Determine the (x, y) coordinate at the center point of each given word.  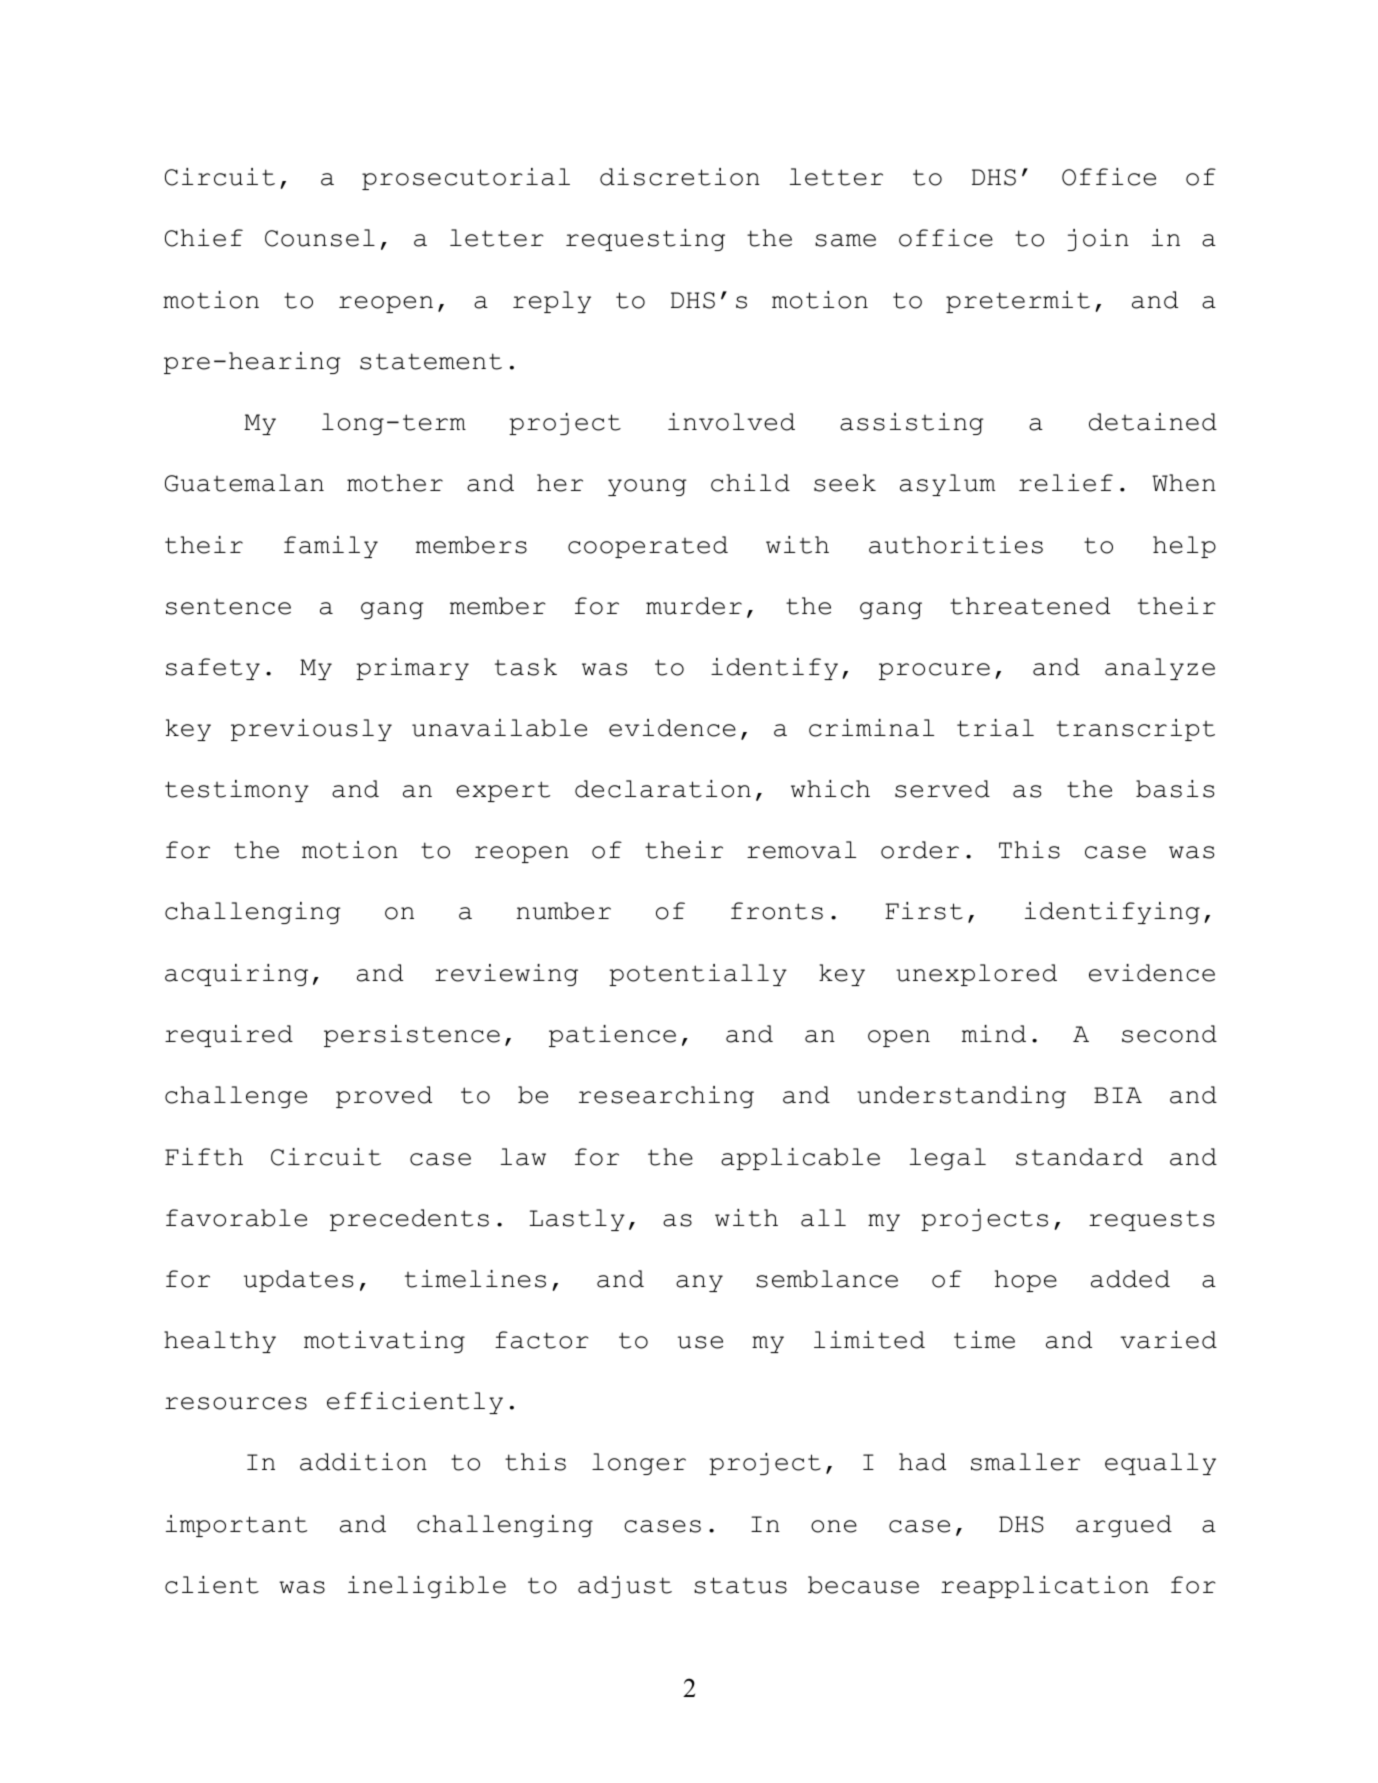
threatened (1030, 606)
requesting (645, 240)
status (740, 1585)
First (924, 911)
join (1098, 240)
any (699, 1283)
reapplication (1045, 1587)
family (331, 547)
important (236, 1526)
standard (1079, 1157)
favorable (236, 1218)
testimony (237, 791)
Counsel (320, 238)
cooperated (648, 547)
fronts (777, 911)
